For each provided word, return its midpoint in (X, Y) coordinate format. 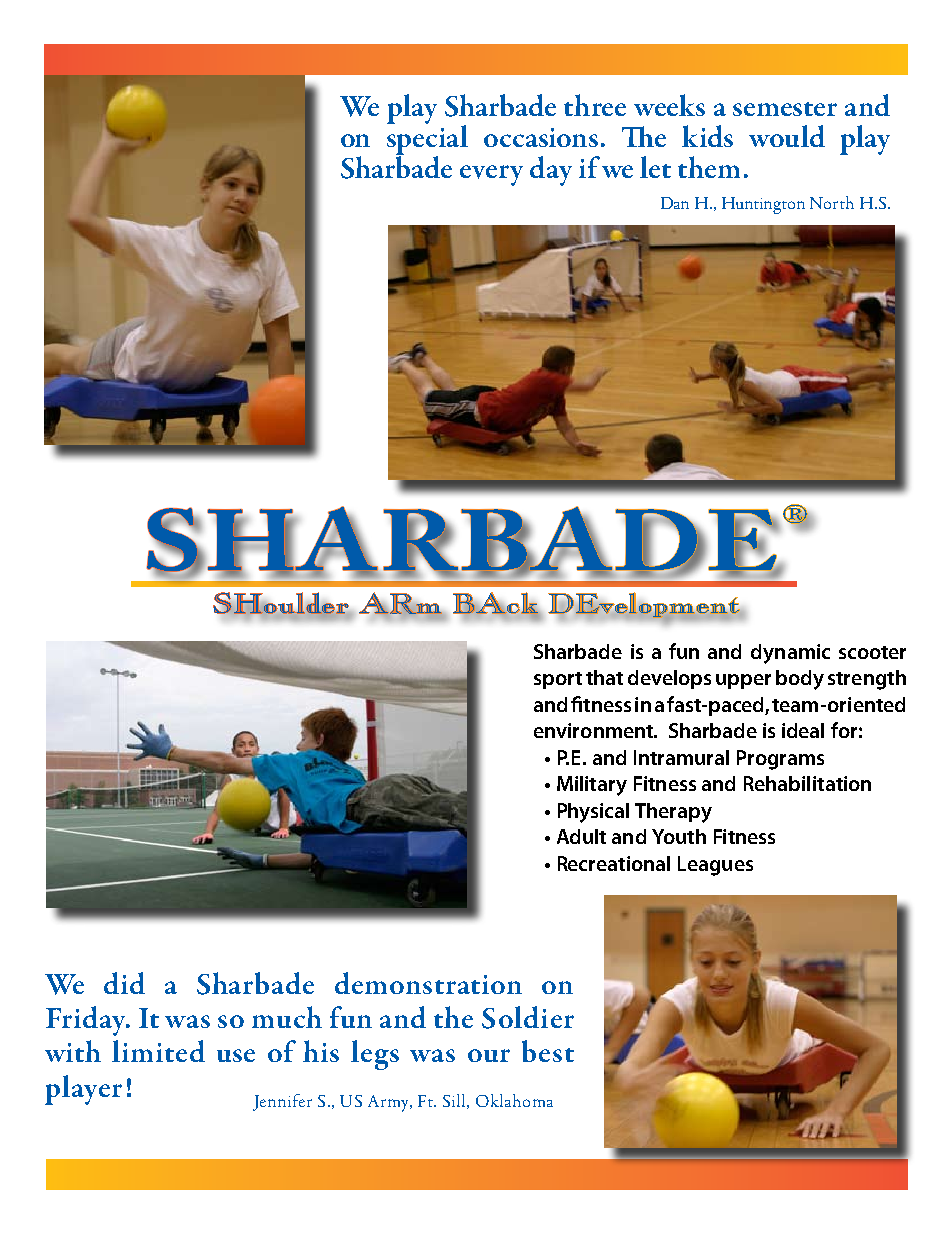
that (604, 677)
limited (158, 1051)
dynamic (790, 654)
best (548, 1051)
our (489, 1055)
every (491, 175)
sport (558, 680)
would (787, 136)
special (427, 139)
